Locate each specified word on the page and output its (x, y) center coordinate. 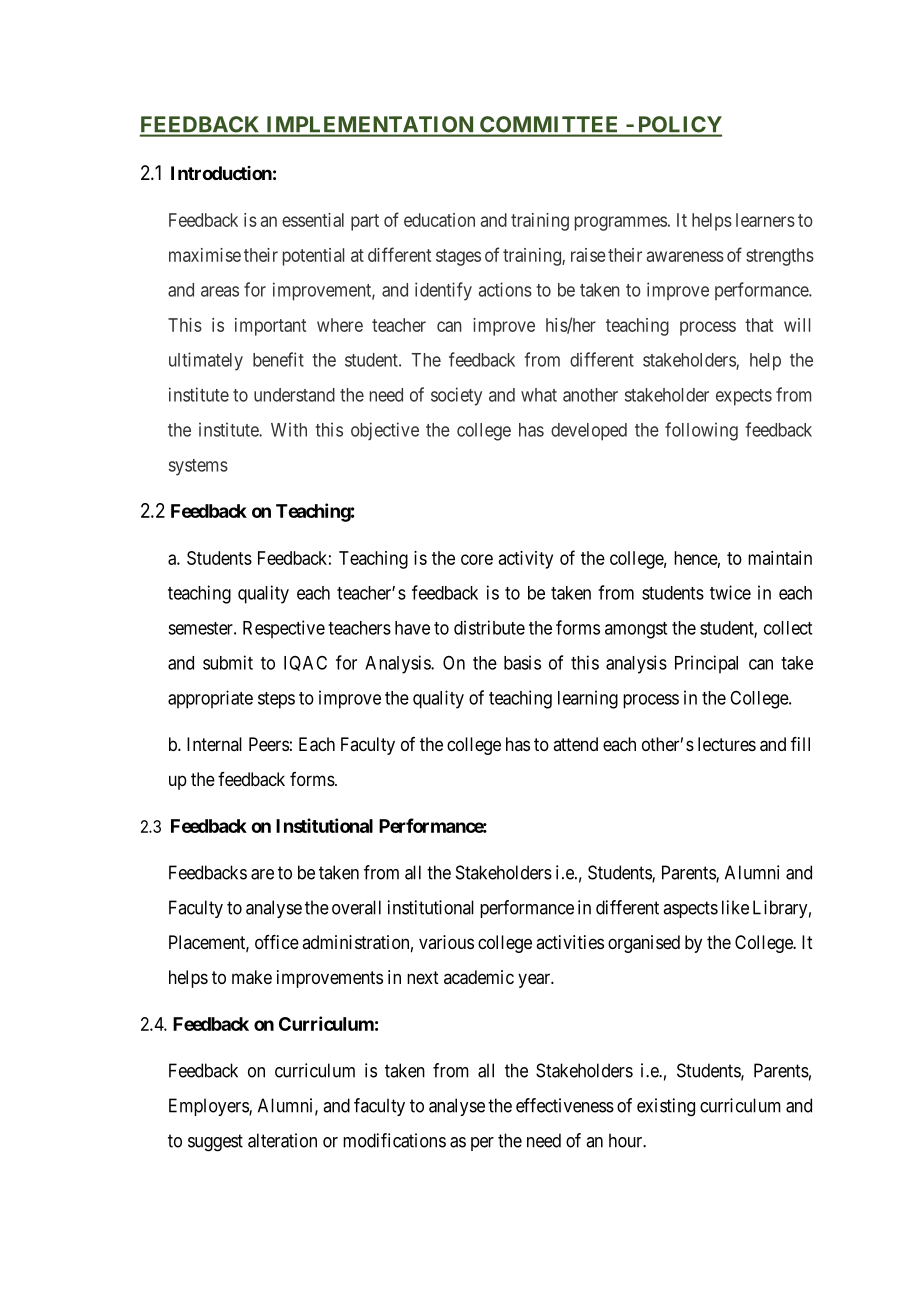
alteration (282, 1140)
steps (276, 700)
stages (458, 257)
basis (522, 662)
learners (765, 220)
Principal (706, 664)
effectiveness (565, 1105)
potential (313, 257)
